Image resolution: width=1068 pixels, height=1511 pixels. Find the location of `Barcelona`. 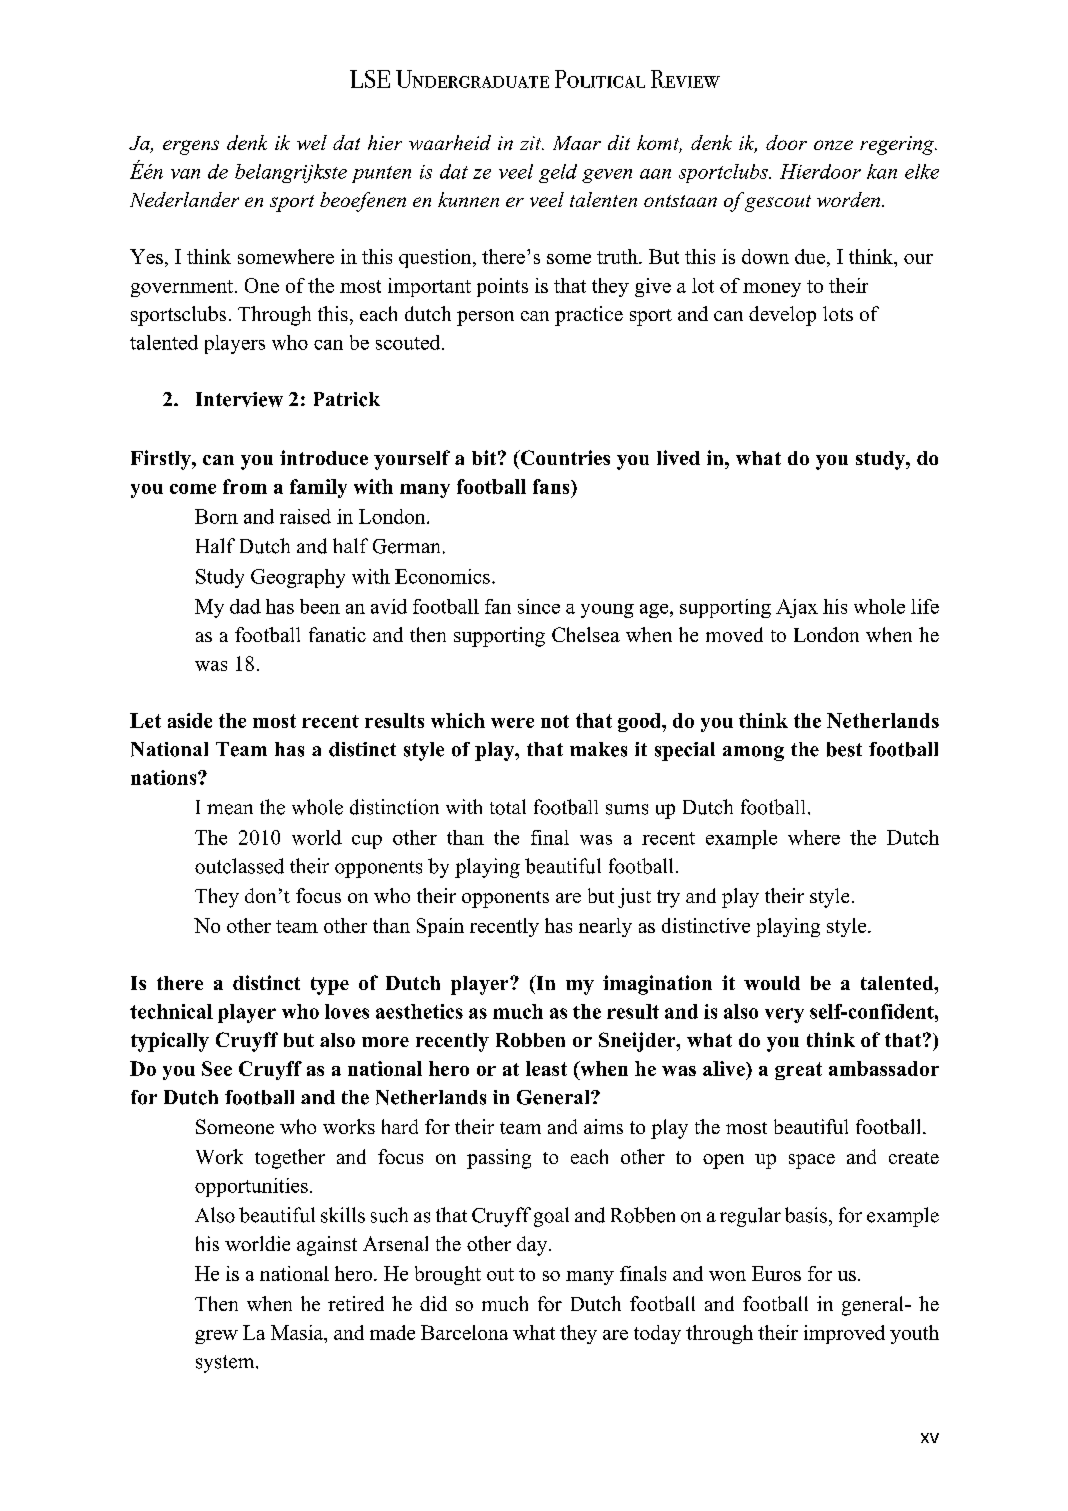

Barcelona is located at coordinates (464, 1332).
